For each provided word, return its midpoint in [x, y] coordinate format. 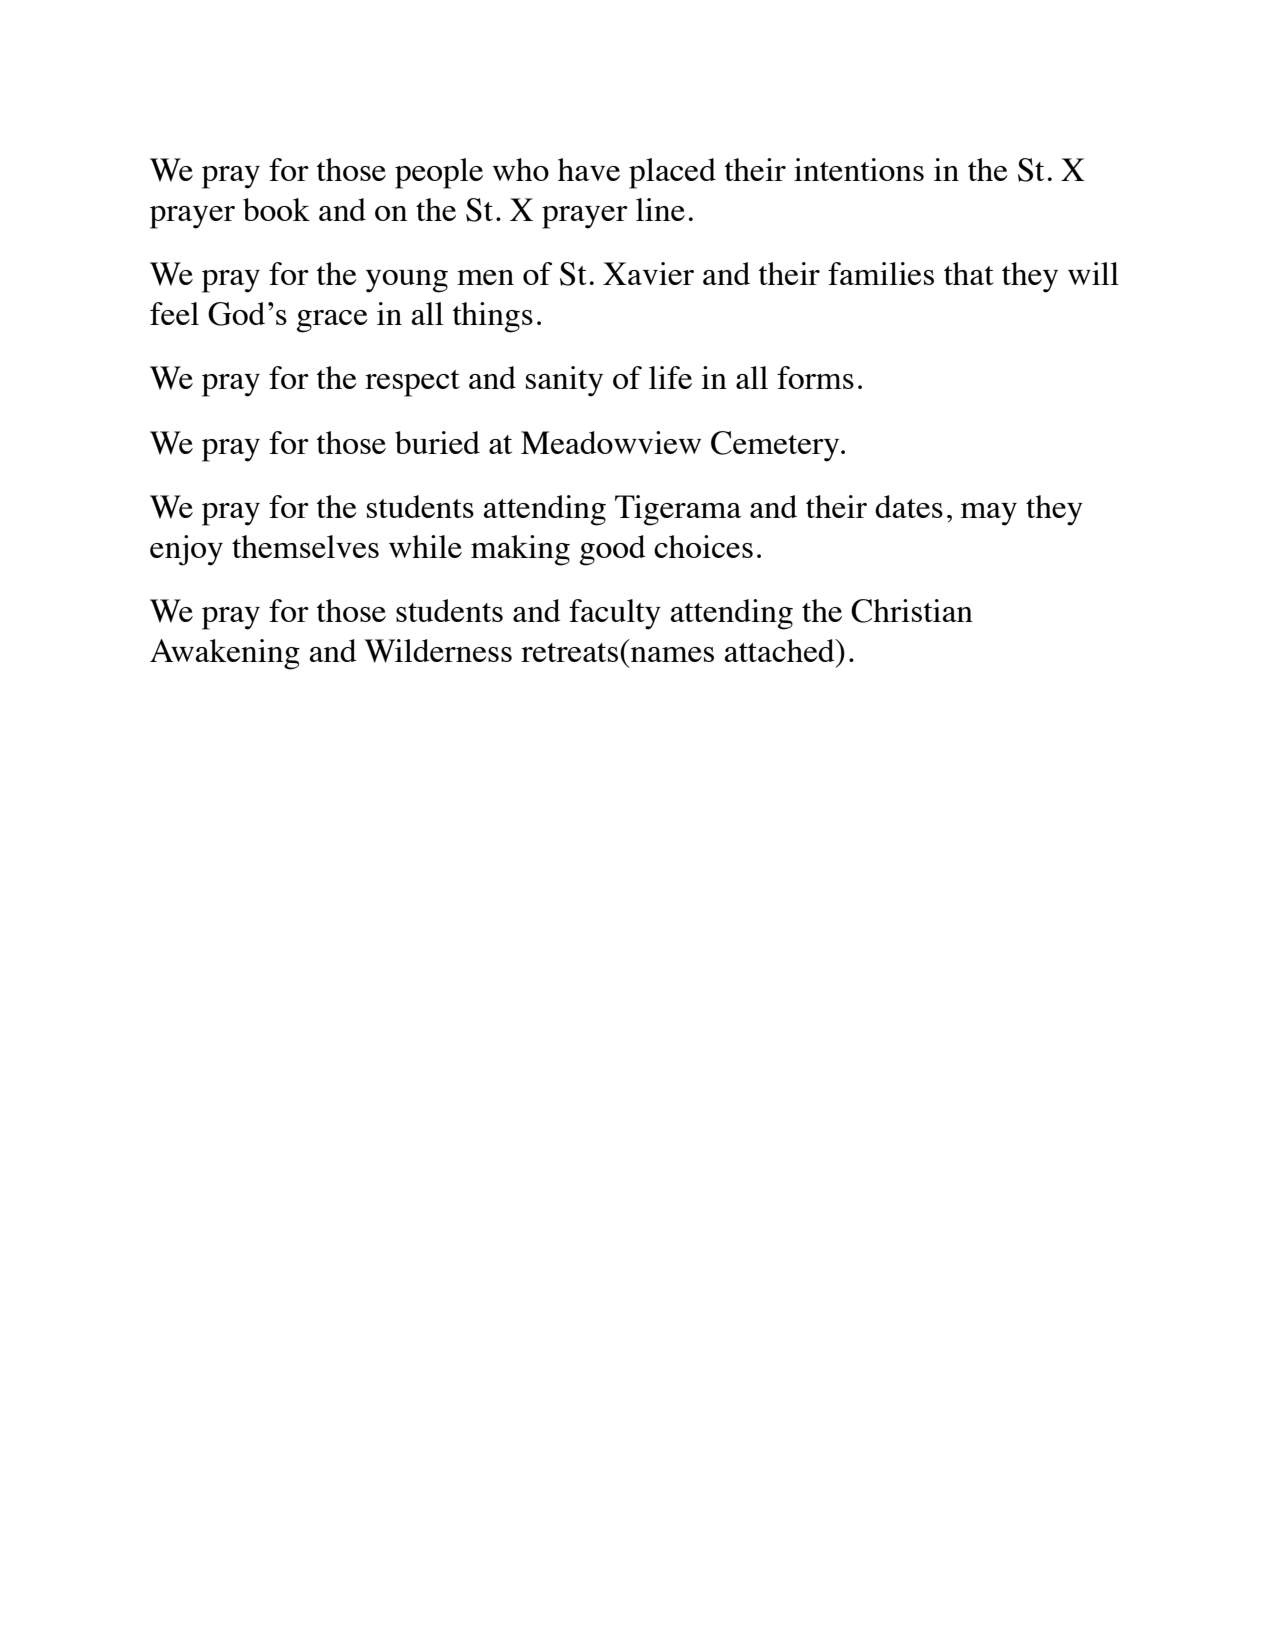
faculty [615, 614]
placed [672, 173]
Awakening [225, 654]
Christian [912, 611]
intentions [859, 169]
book [276, 209]
